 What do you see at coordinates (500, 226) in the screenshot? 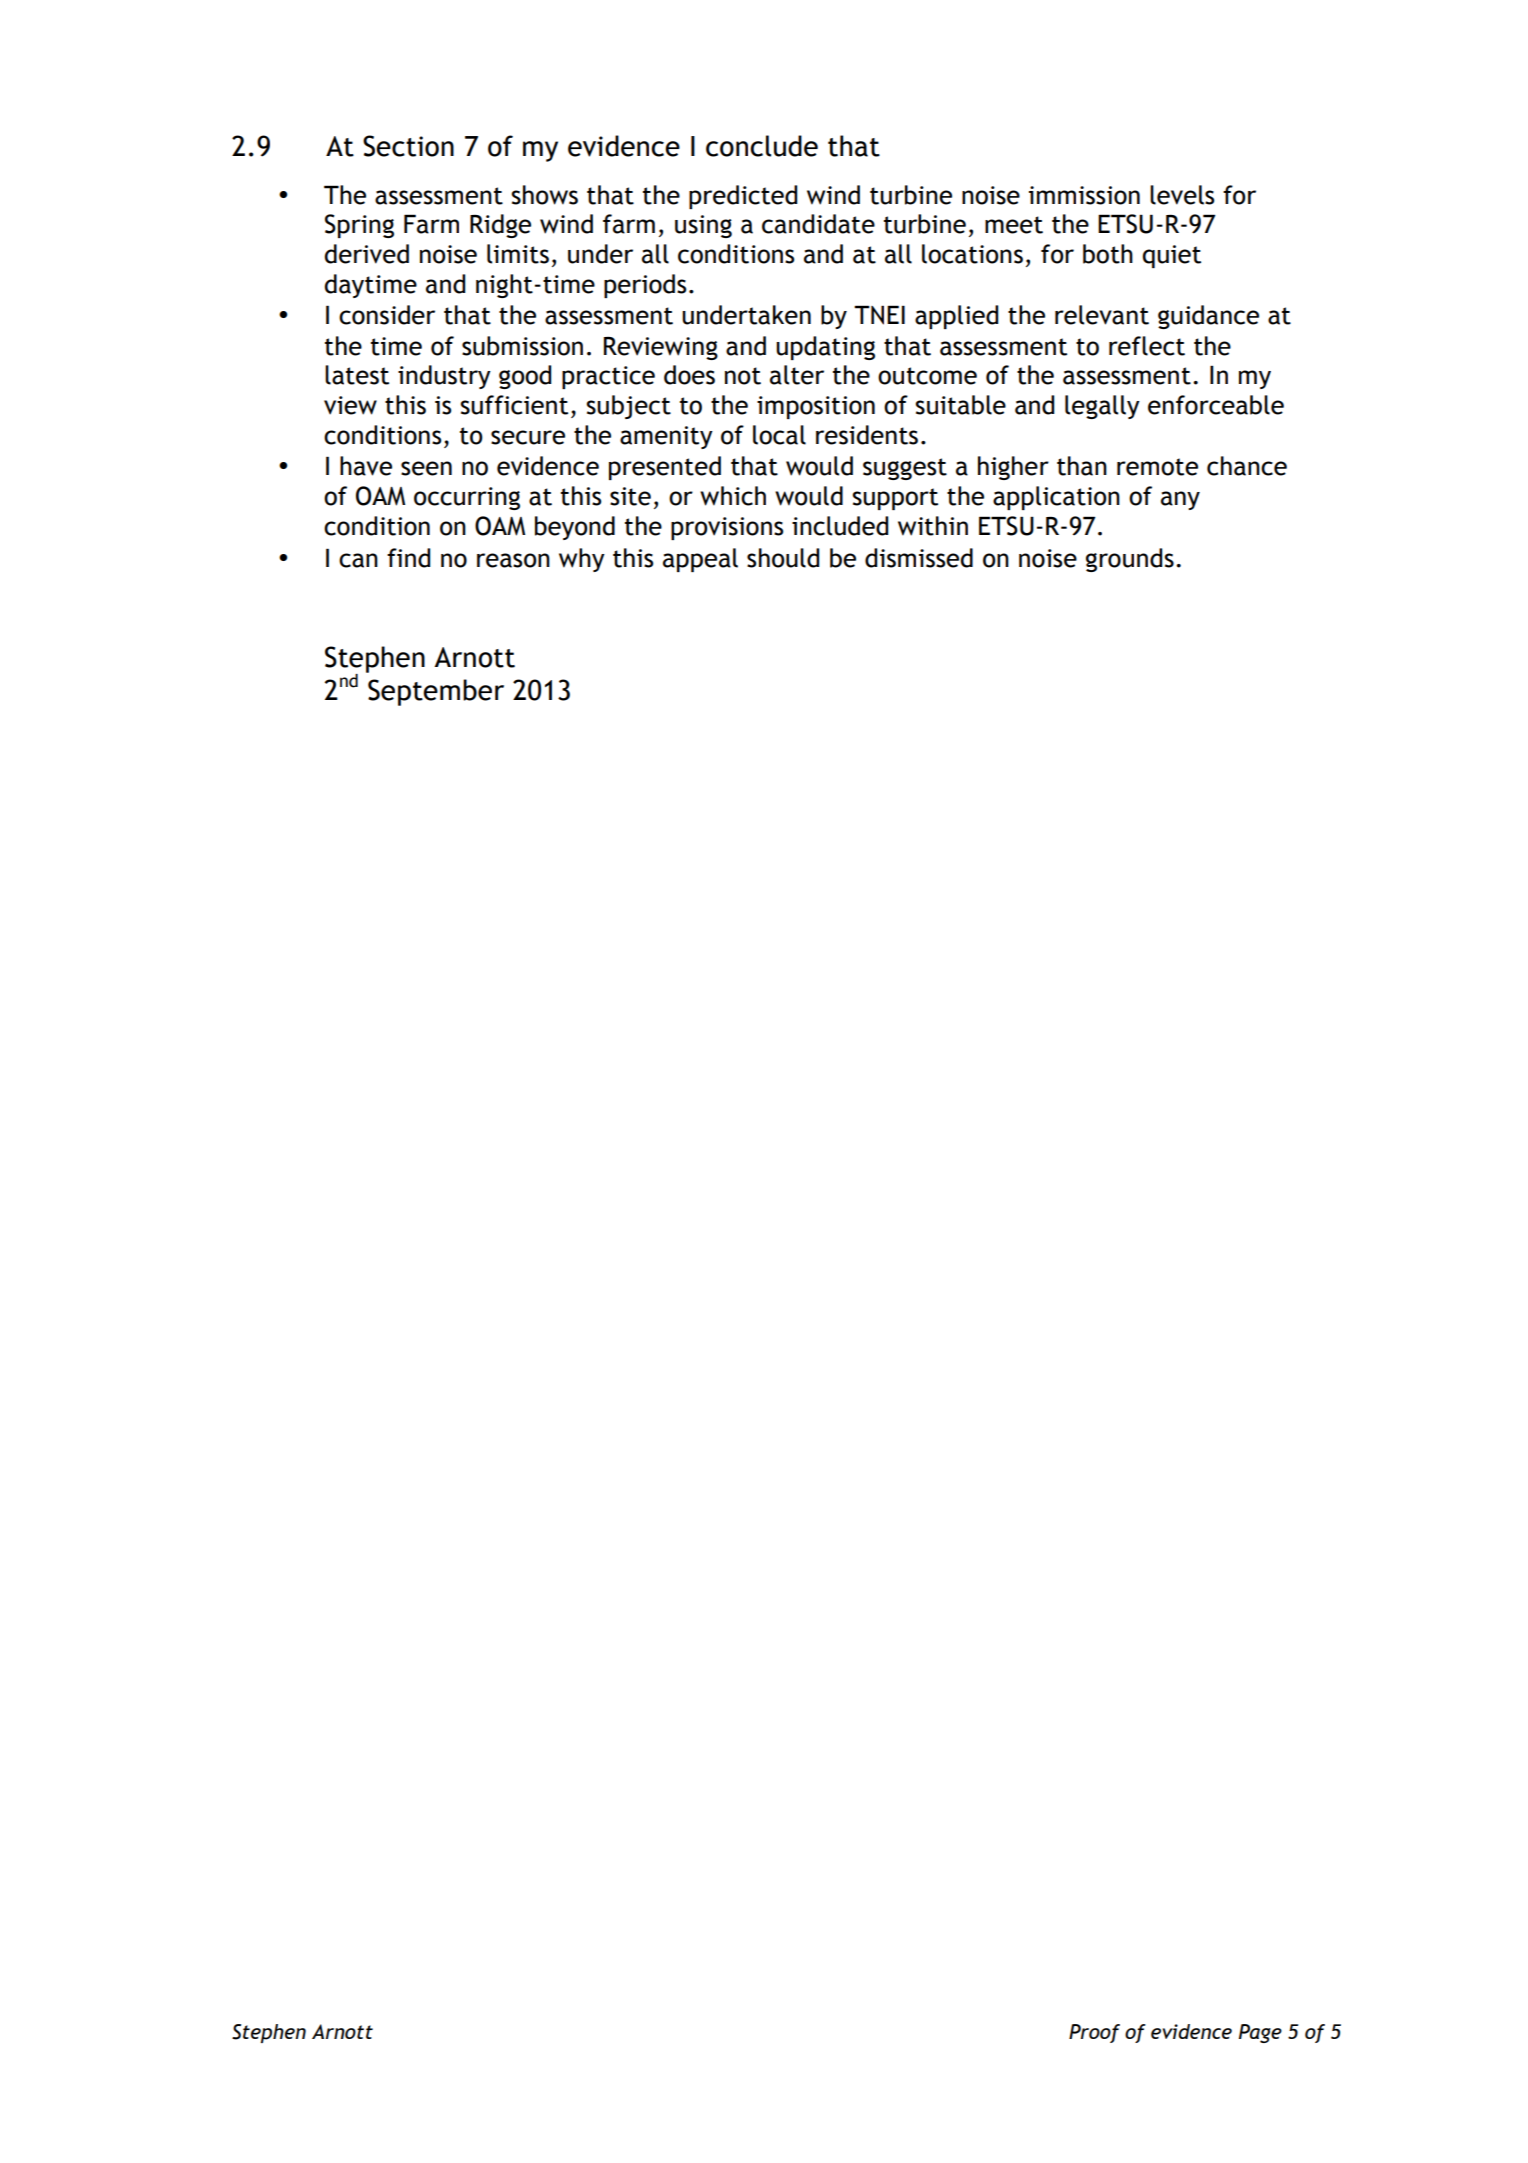
I see `Ridge` at bounding box center [500, 226].
